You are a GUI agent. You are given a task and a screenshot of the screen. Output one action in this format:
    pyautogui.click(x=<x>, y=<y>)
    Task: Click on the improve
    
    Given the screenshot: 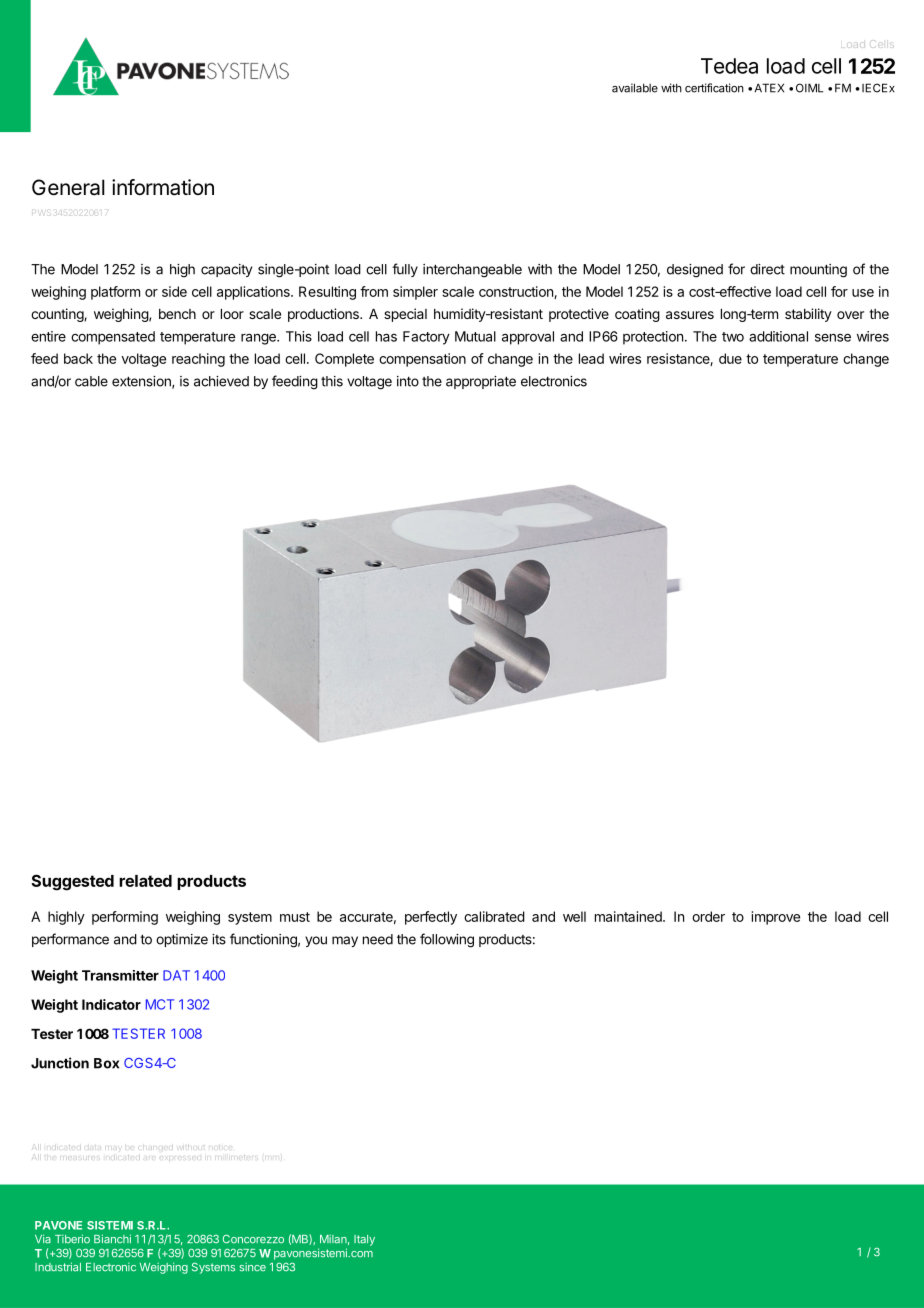 What is the action you would take?
    pyautogui.click(x=776, y=918)
